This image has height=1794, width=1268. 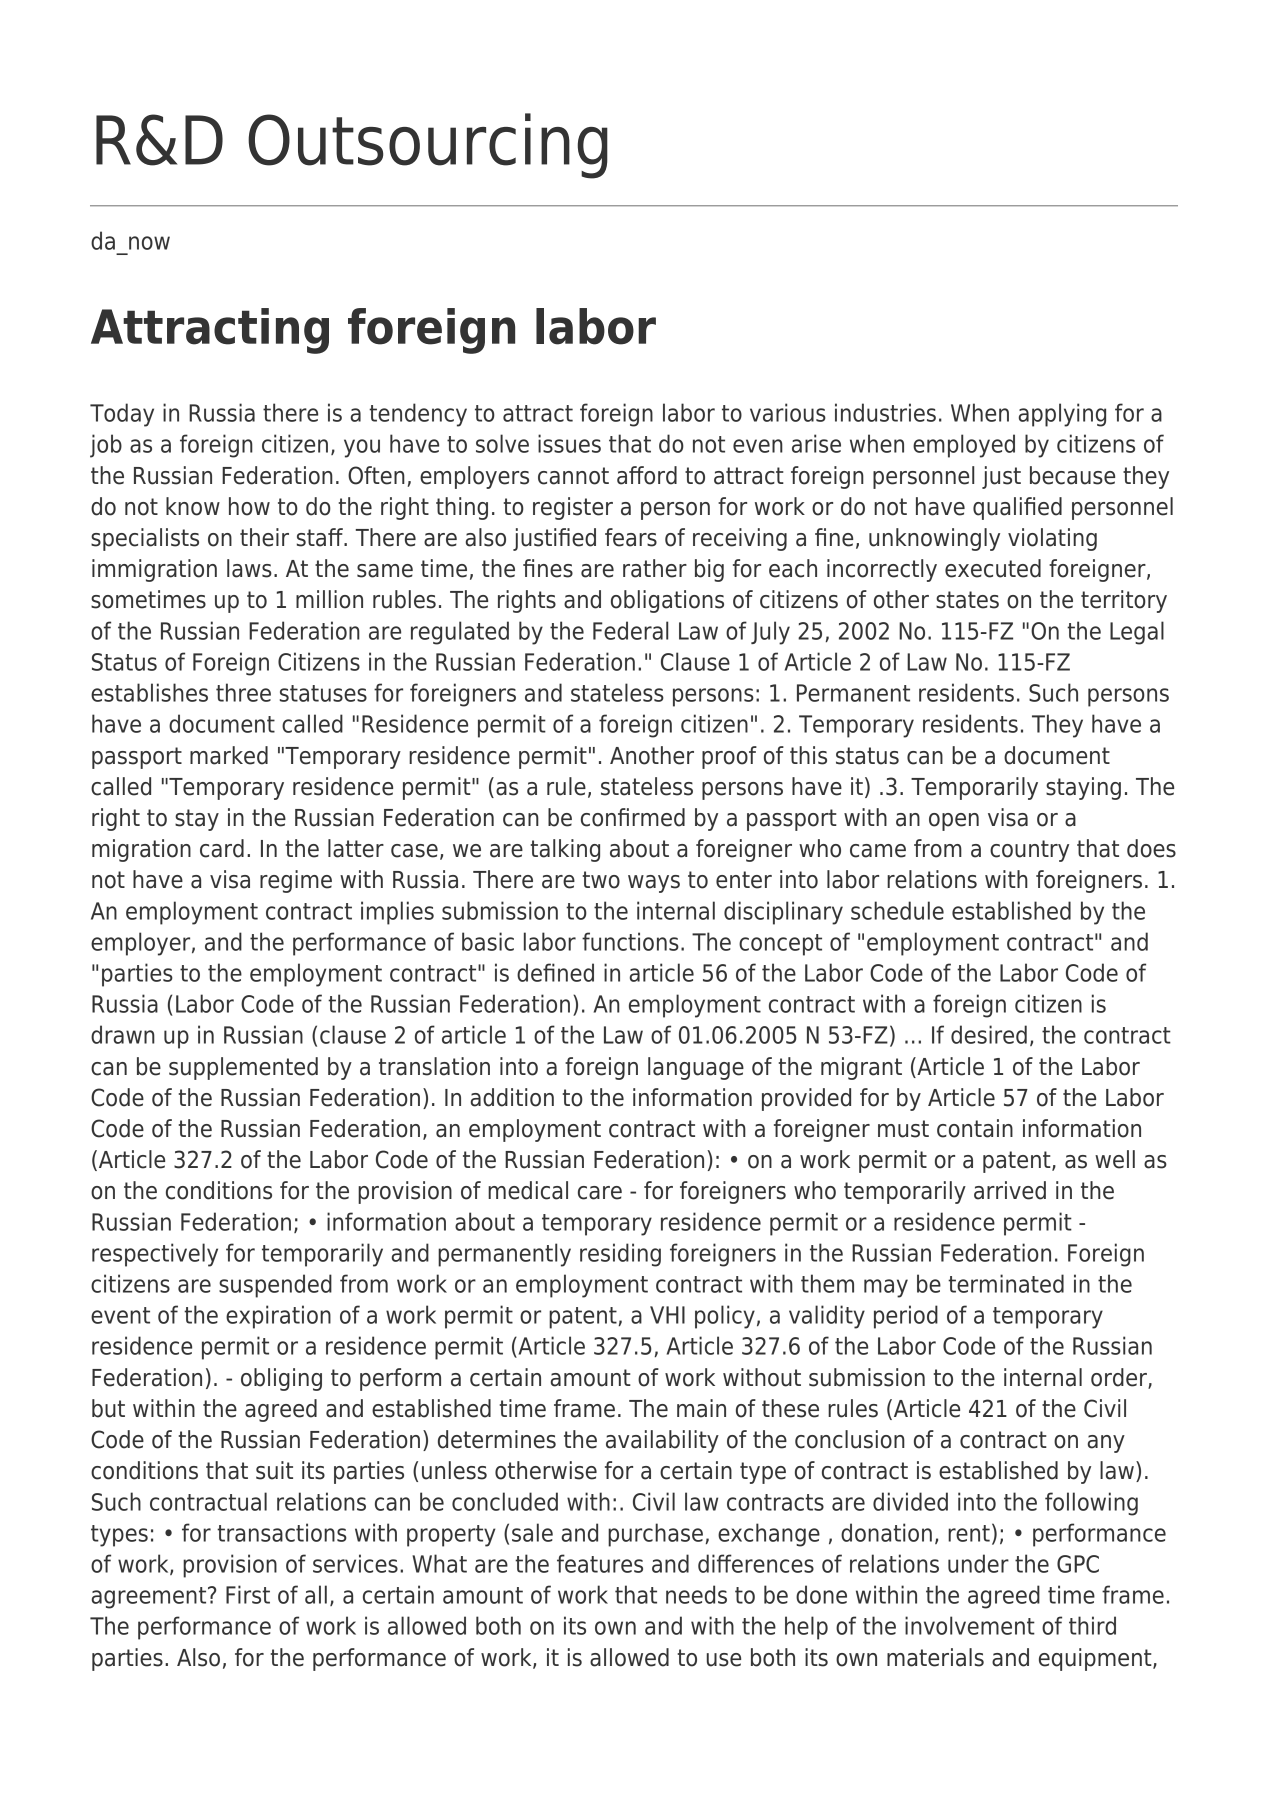 I want to click on Outsourcing, so click(x=428, y=146).
